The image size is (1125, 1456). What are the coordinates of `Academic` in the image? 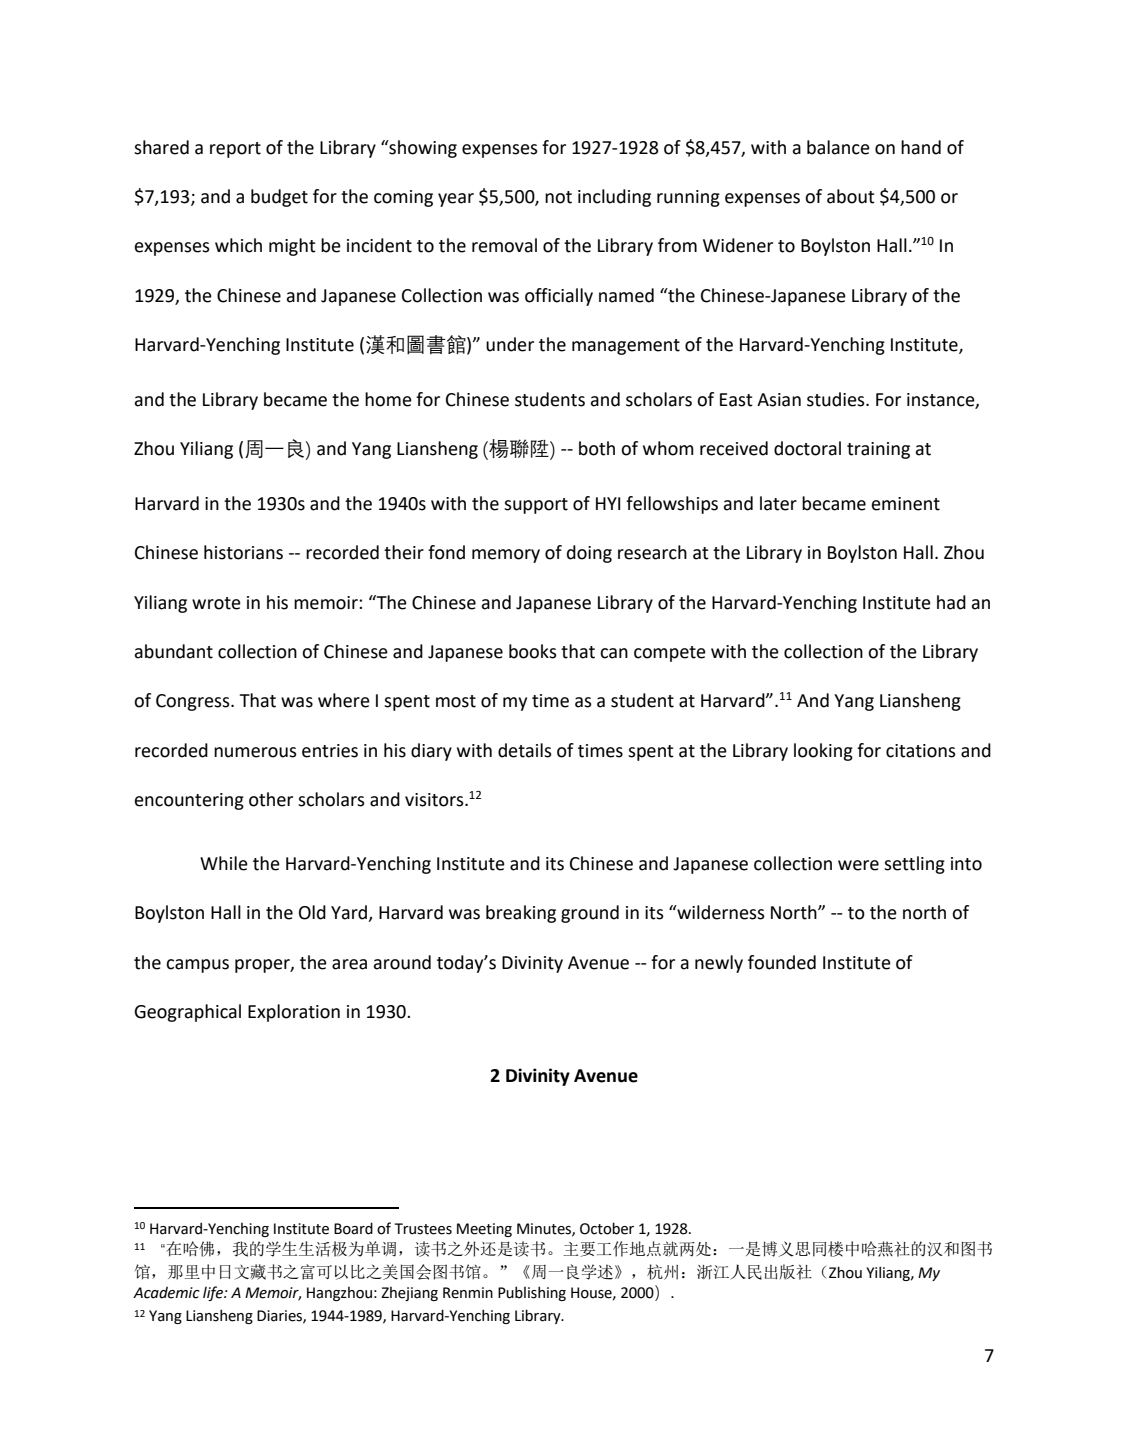 It's located at (166, 1292).
